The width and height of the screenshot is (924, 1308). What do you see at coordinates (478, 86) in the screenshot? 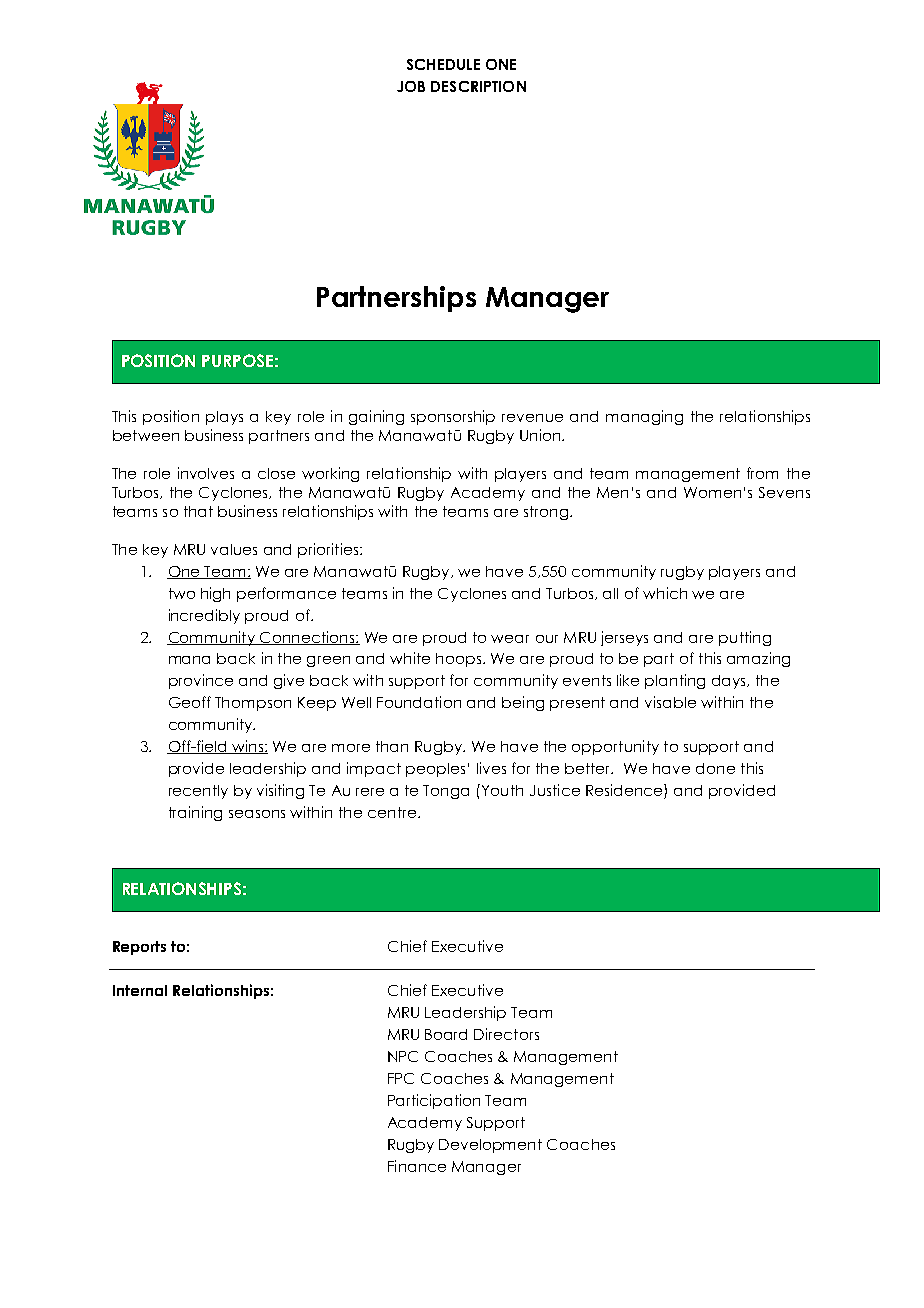
I see `DESCRIPTION` at bounding box center [478, 86].
